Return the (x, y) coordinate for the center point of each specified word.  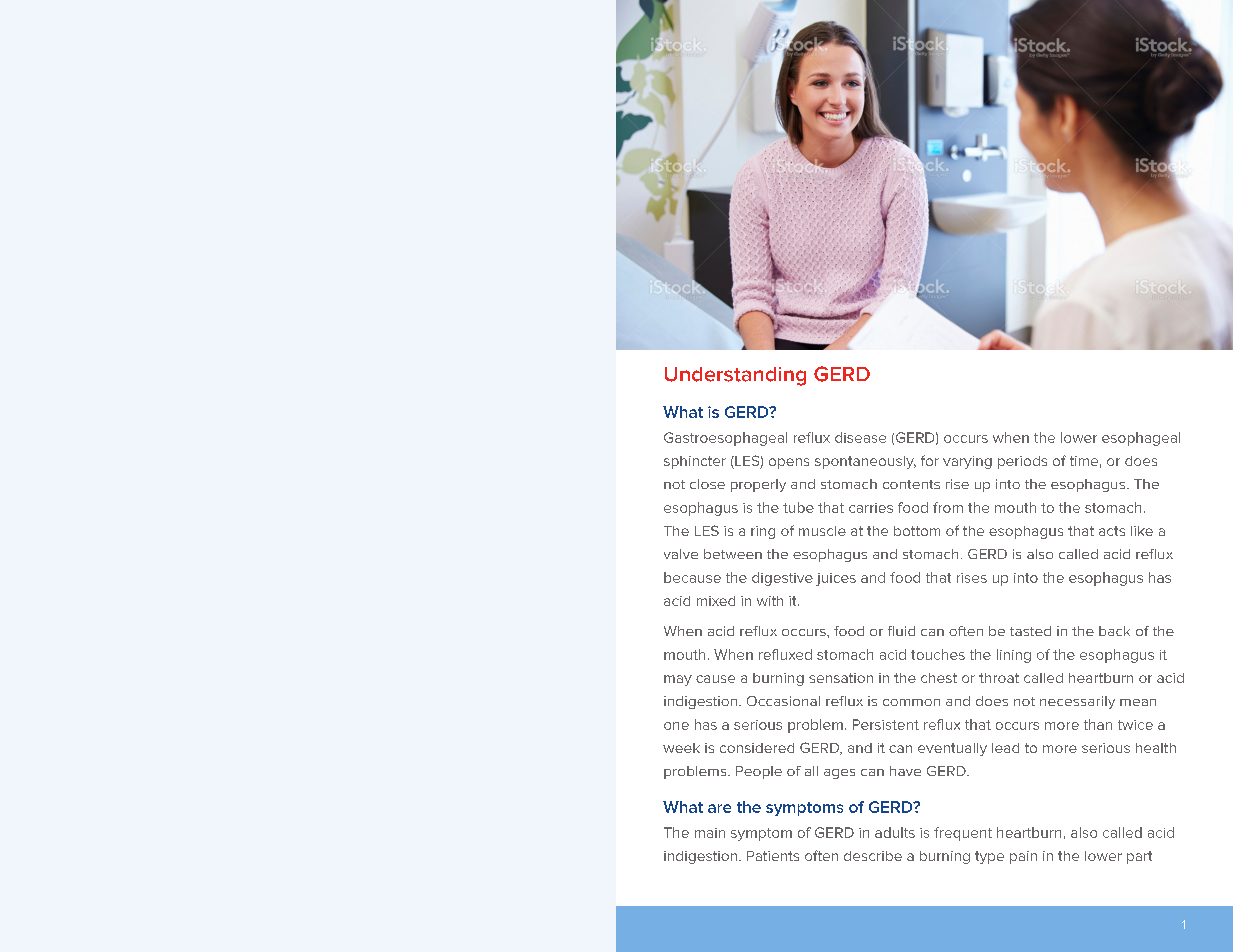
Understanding (735, 376)
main (710, 833)
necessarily (1077, 702)
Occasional (783, 701)
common (911, 702)
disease (860, 437)
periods (1022, 462)
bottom (917, 531)
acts (1112, 531)
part (1139, 857)
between (733, 554)
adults (895, 832)
